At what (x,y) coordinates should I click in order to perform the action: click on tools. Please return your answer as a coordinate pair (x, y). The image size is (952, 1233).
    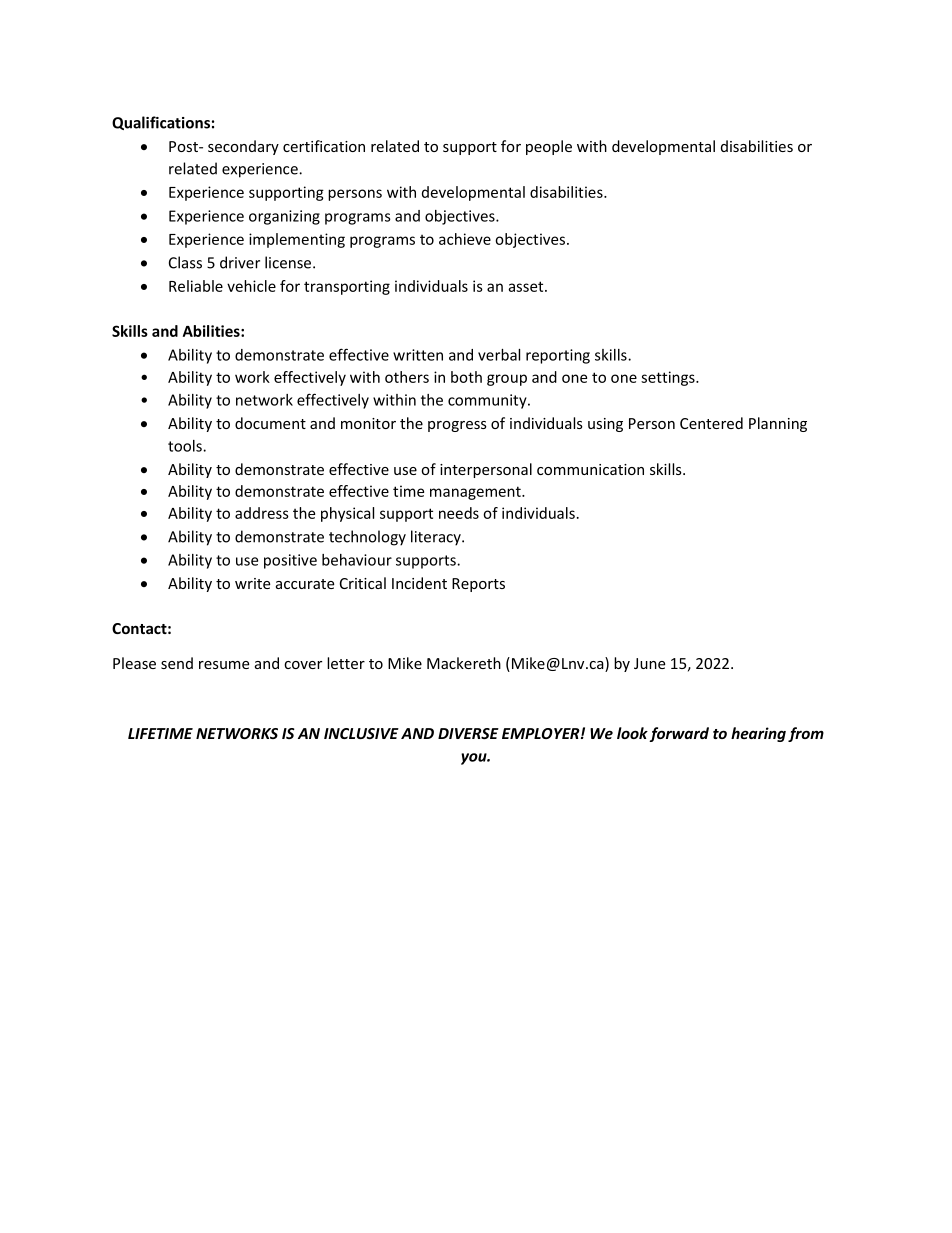
    Looking at the image, I should click on (186, 446).
